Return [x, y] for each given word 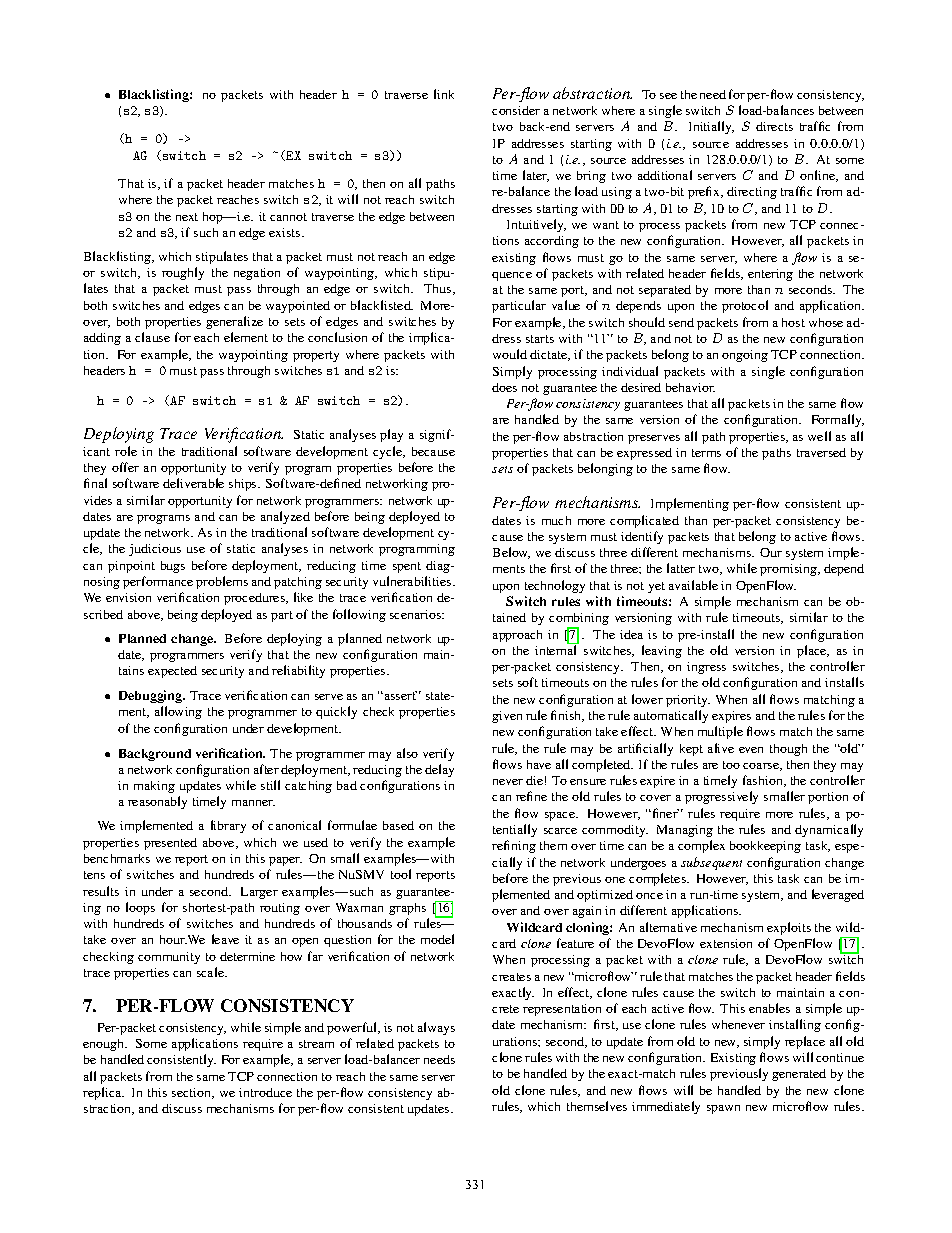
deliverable [193, 483]
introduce [265, 1092]
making [154, 787]
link [444, 94]
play [391, 435]
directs [774, 126]
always [436, 1028]
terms [706, 453]
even [751, 750]
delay [439, 770]
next [187, 217]
